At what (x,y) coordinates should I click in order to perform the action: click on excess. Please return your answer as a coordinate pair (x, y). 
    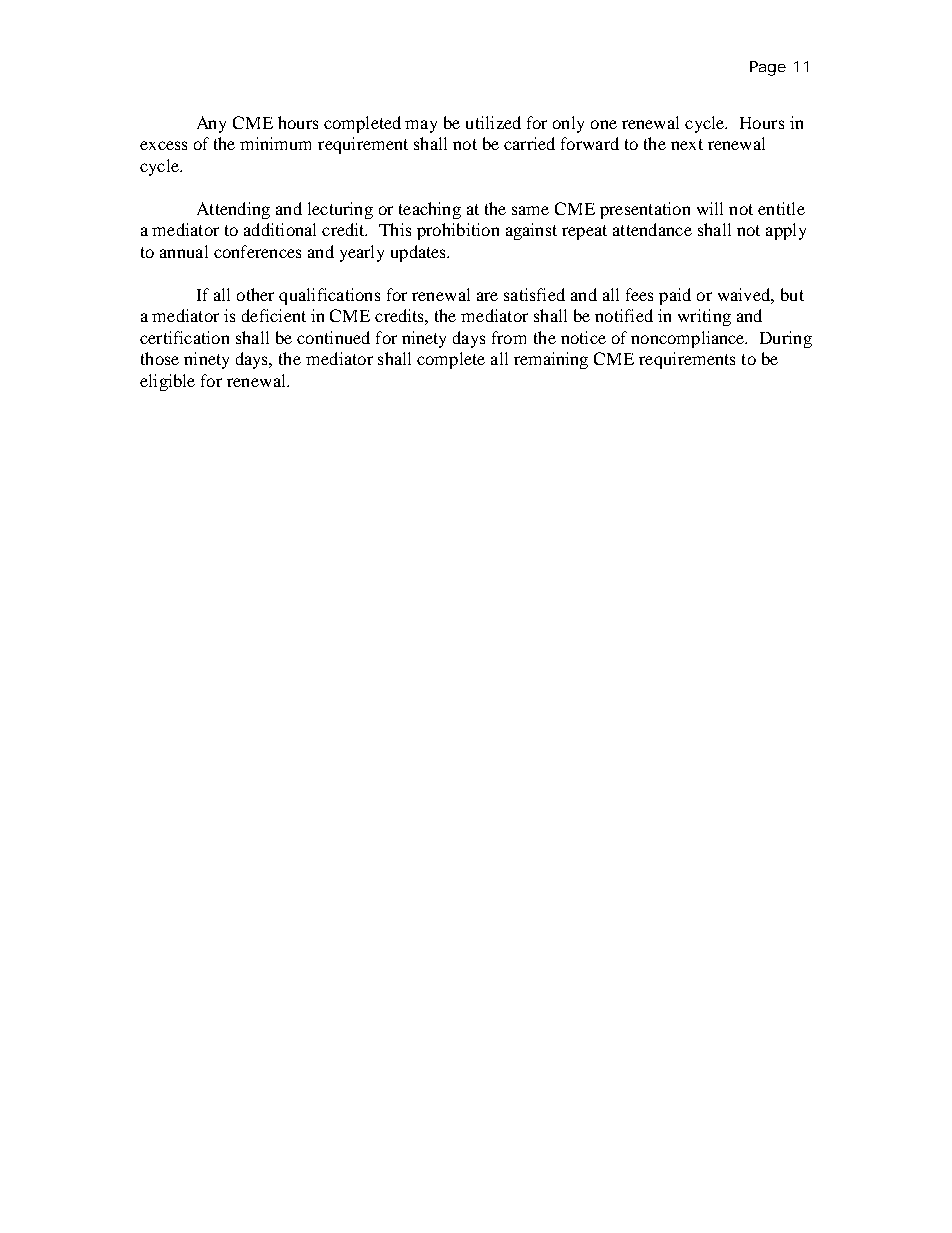
    Looking at the image, I should click on (163, 145).
